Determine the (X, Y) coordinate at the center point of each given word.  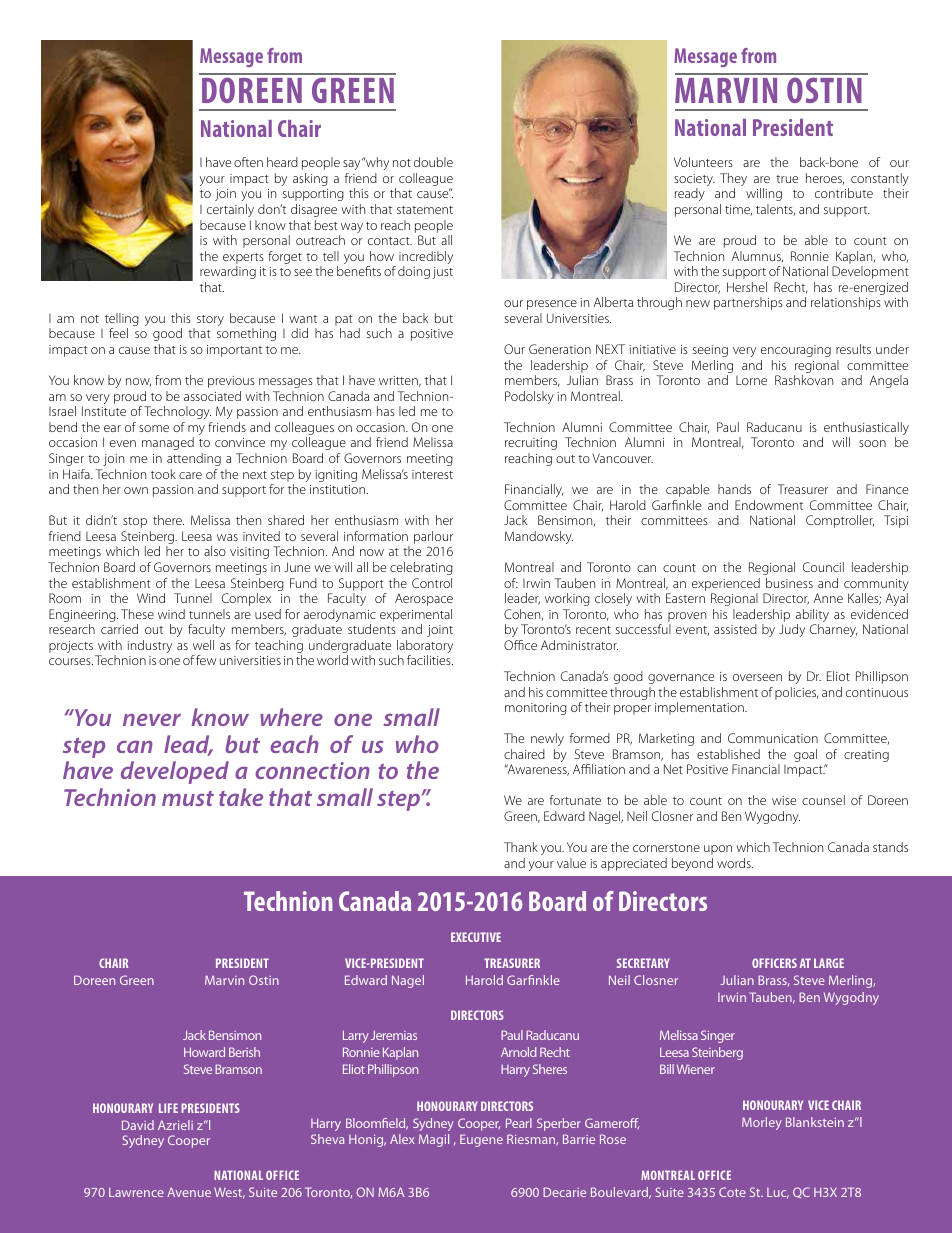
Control (432, 583)
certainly (230, 210)
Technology (177, 412)
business (789, 583)
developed (175, 772)
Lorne (751, 380)
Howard (204, 1052)
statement (425, 210)
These (137, 614)
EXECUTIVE (476, 937)
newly (547, 739)
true (787, 179)
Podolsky (529, 397)
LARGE (829, 963)
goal (805, 755)
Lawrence (136, 1192)
